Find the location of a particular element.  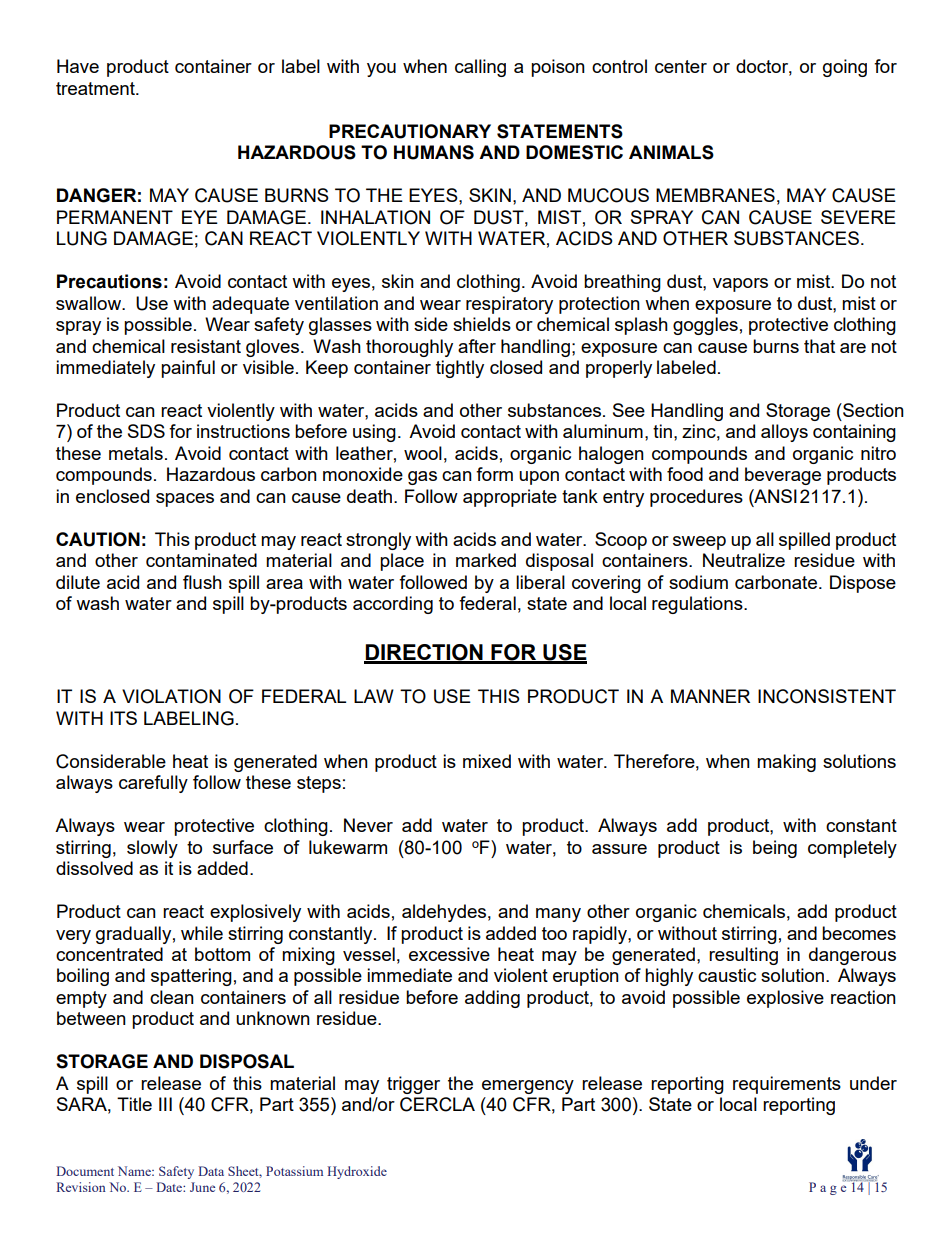

requirements is located at coordinates (787, 1085).
